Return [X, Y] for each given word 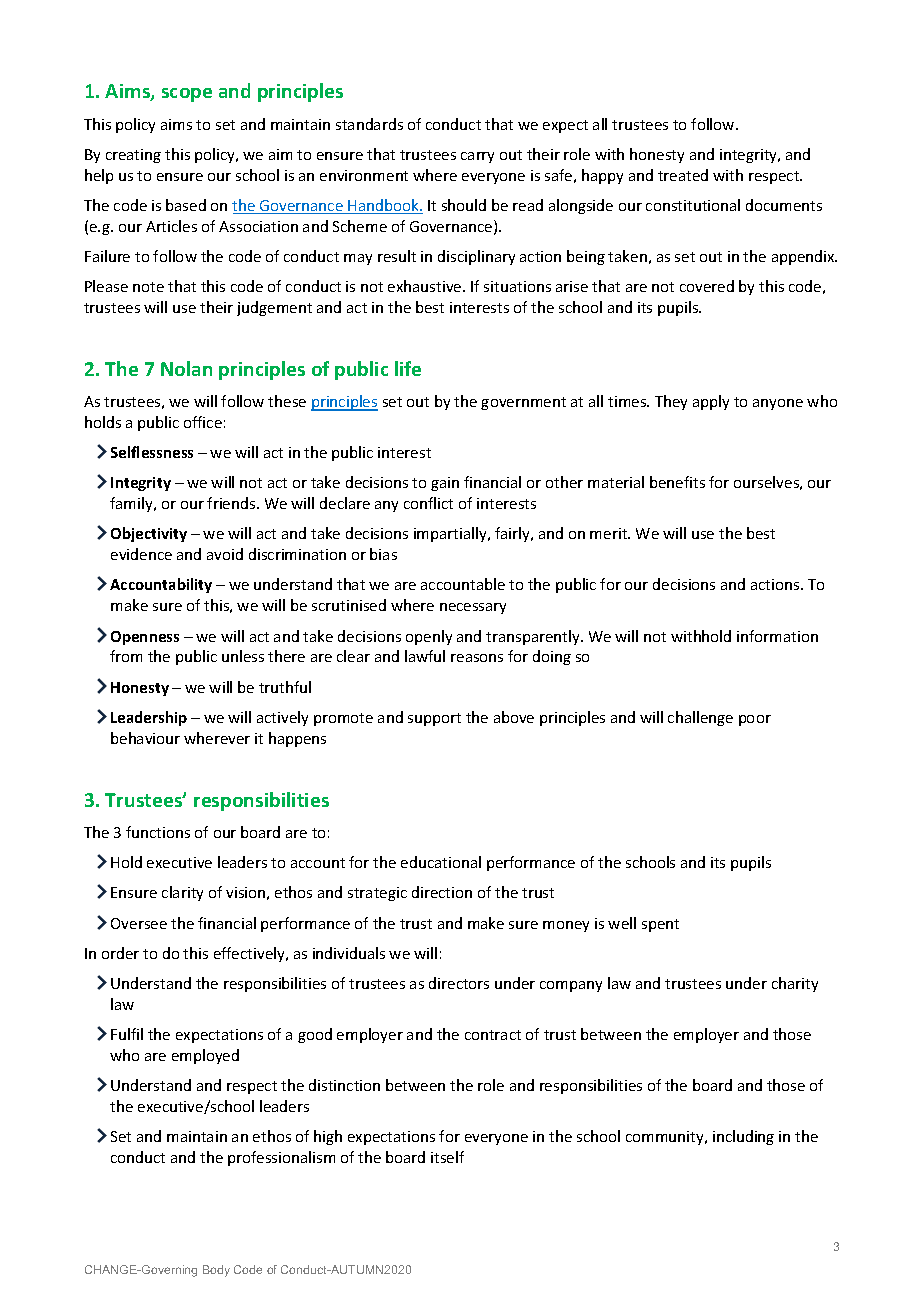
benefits [677, 482]
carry [477, 157]
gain [445, 484]
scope [187, 95]
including [743, 1137]
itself [447, 1157]
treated [683, 175]
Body [216, 1271]
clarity [182, 893]
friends [232, 503]
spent [660, 925]
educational [441, 862]
